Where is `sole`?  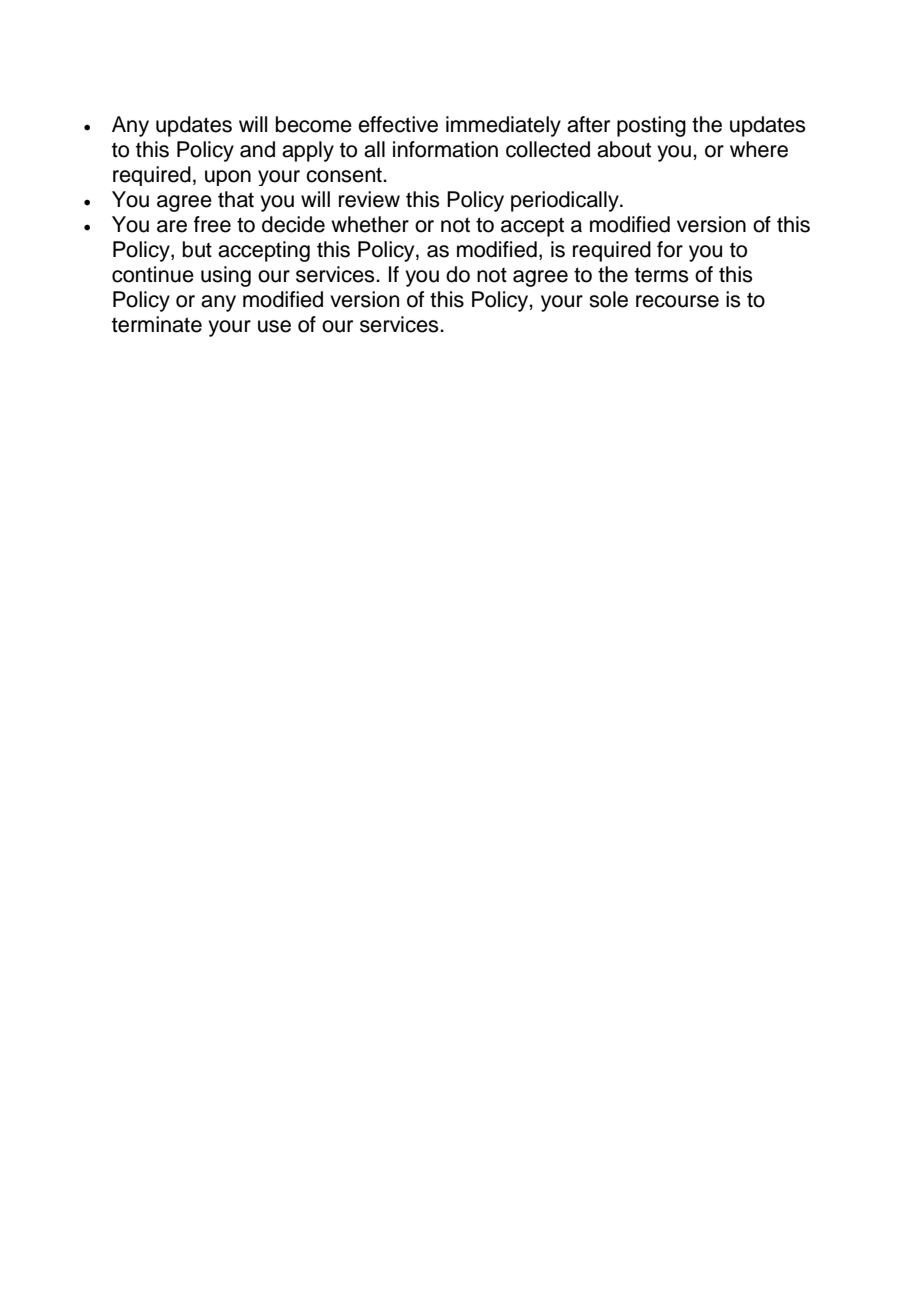
sole is located at coordinates (608, 299).
